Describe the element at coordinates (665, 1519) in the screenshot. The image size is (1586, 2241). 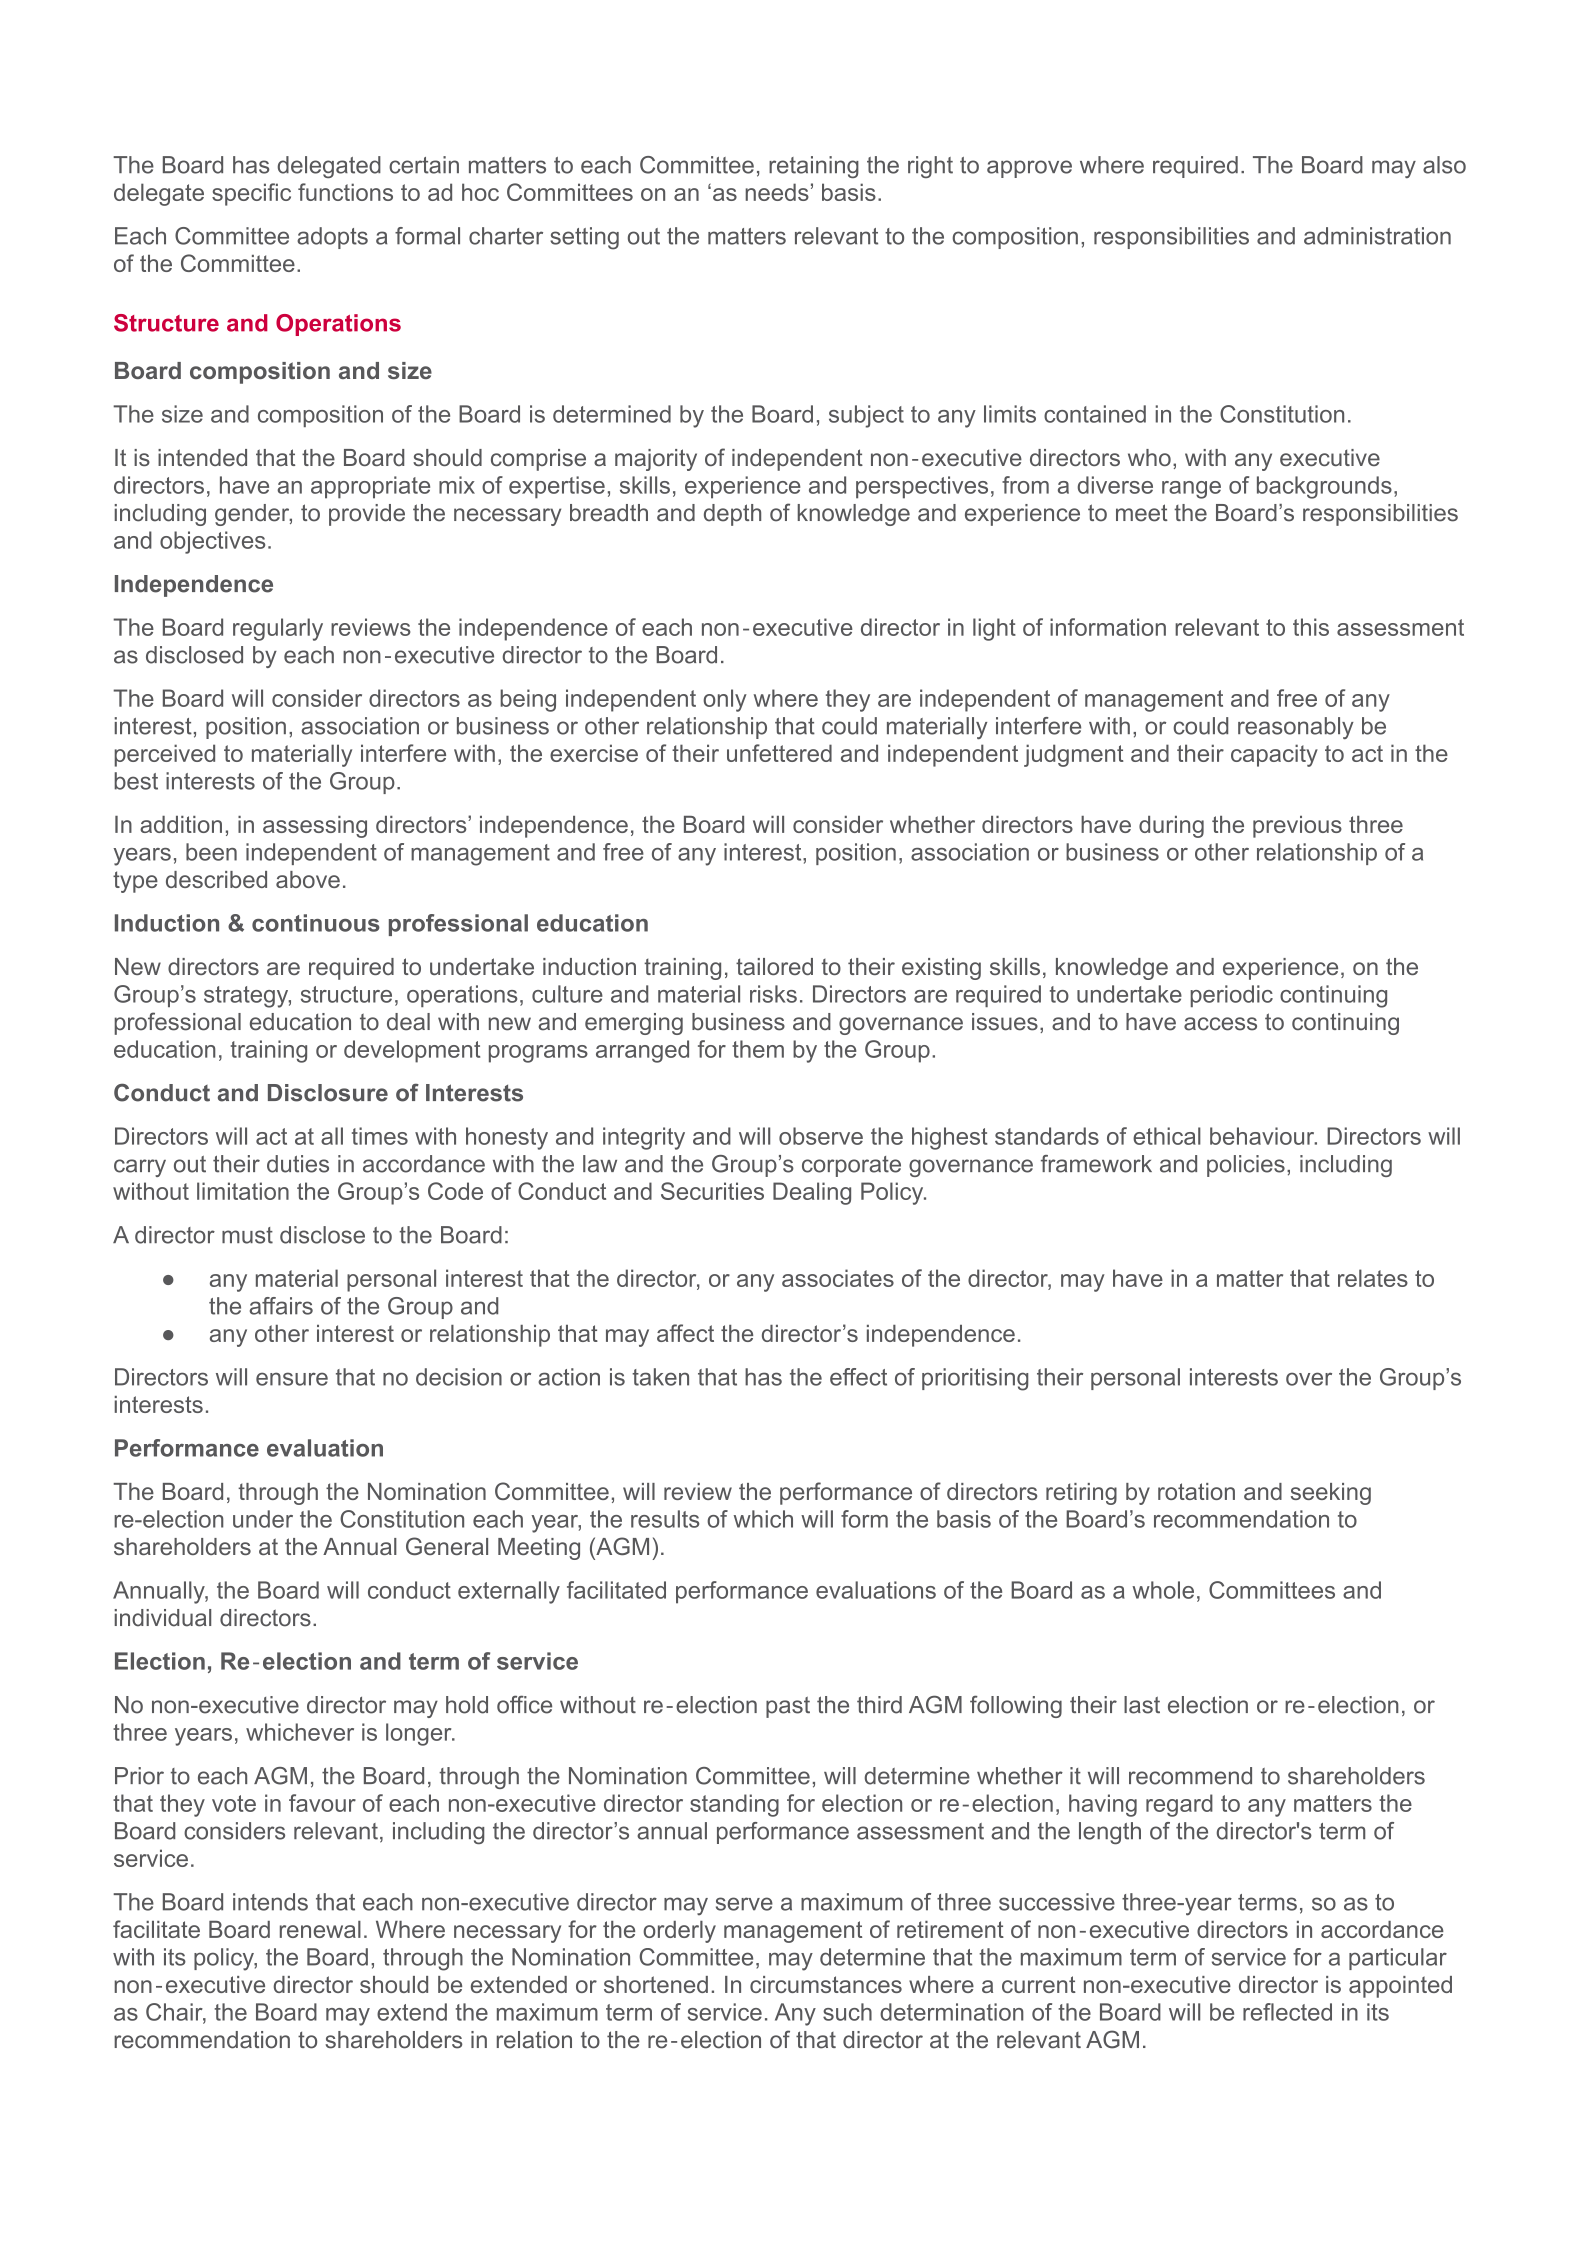
I see `results` at that location.
